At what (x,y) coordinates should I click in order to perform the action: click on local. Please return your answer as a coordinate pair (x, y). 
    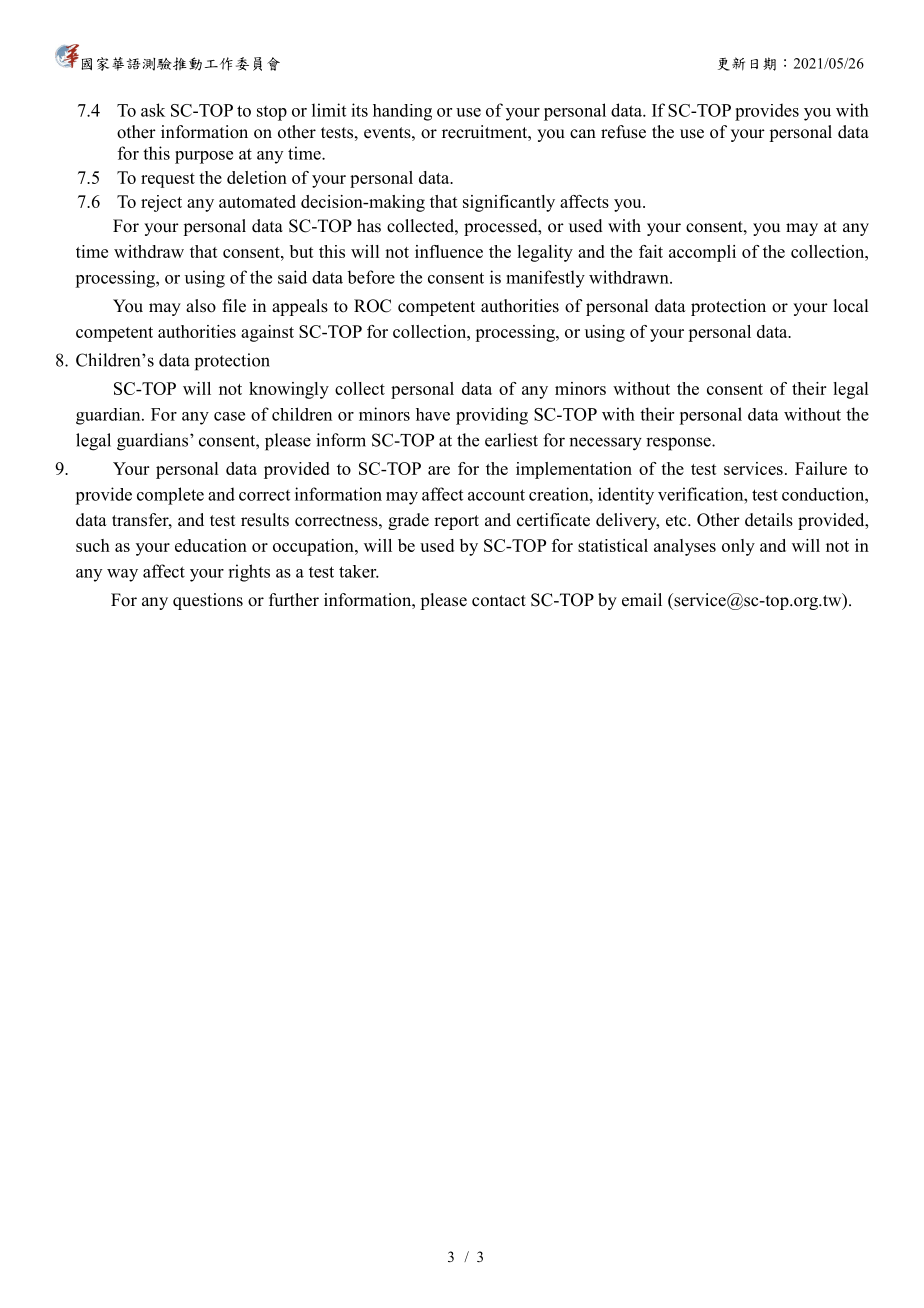
    Looking at the image, I should click on (850, 306).
